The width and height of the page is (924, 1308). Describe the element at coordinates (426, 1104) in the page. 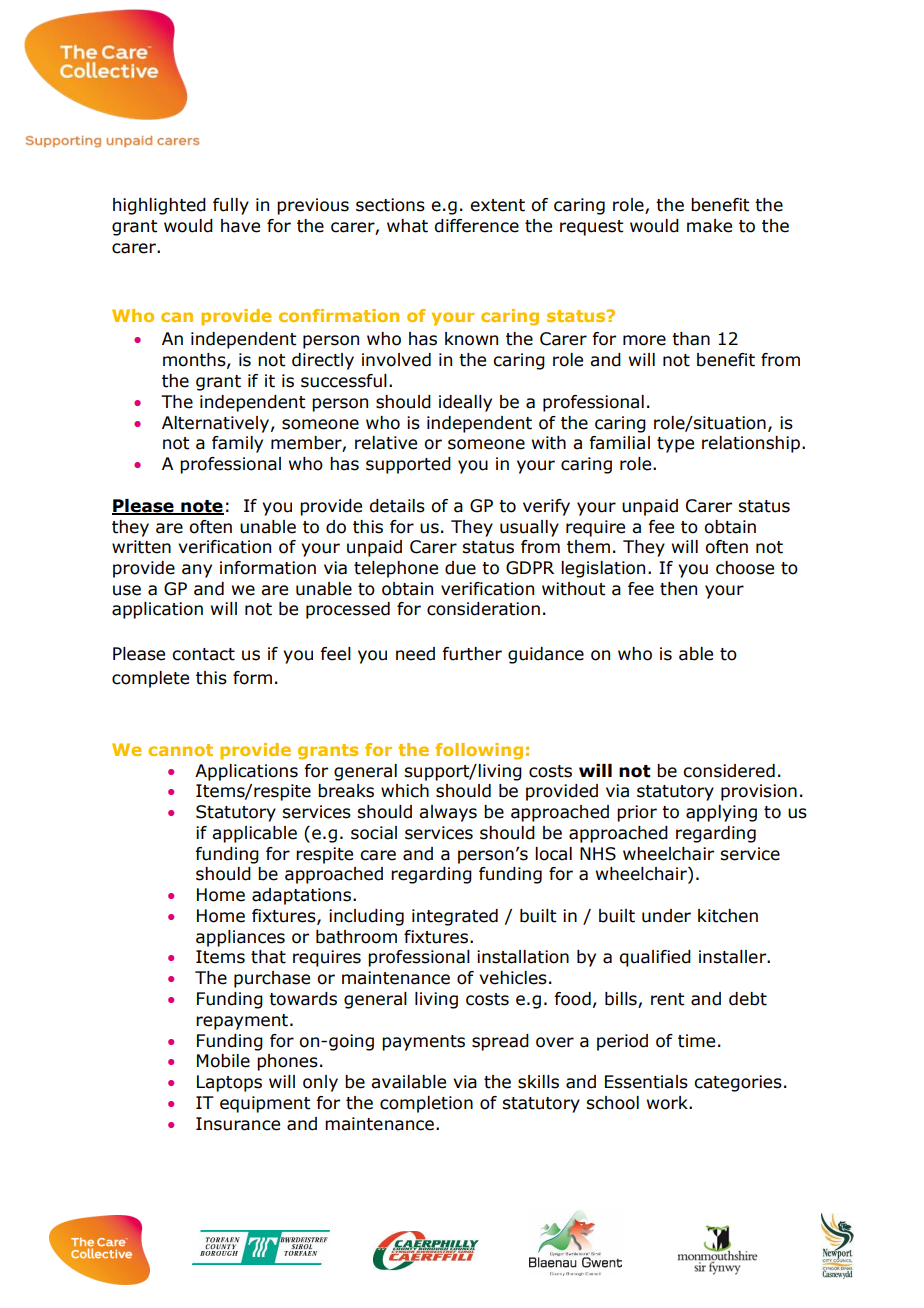

I see `completion` at that location.
